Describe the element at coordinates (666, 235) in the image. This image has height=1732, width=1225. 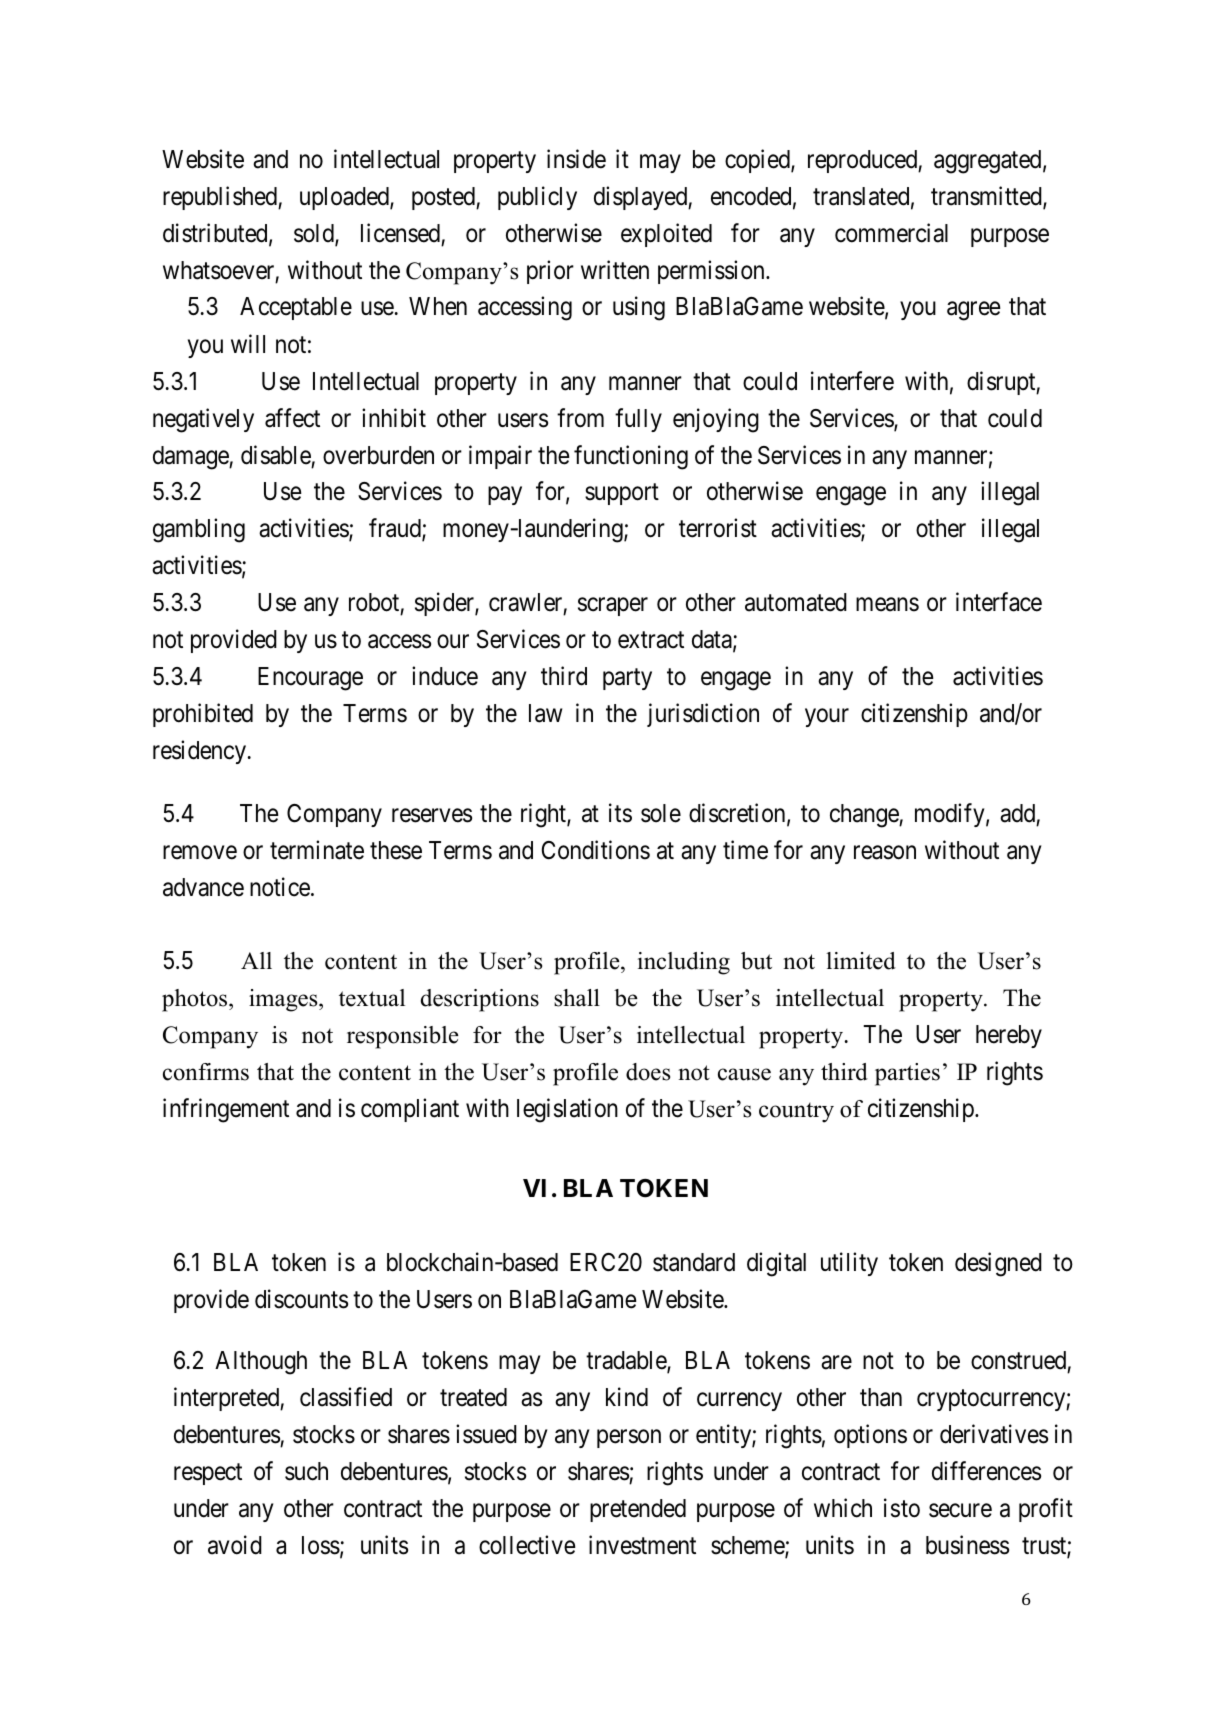
I see `exploited` at that location.
